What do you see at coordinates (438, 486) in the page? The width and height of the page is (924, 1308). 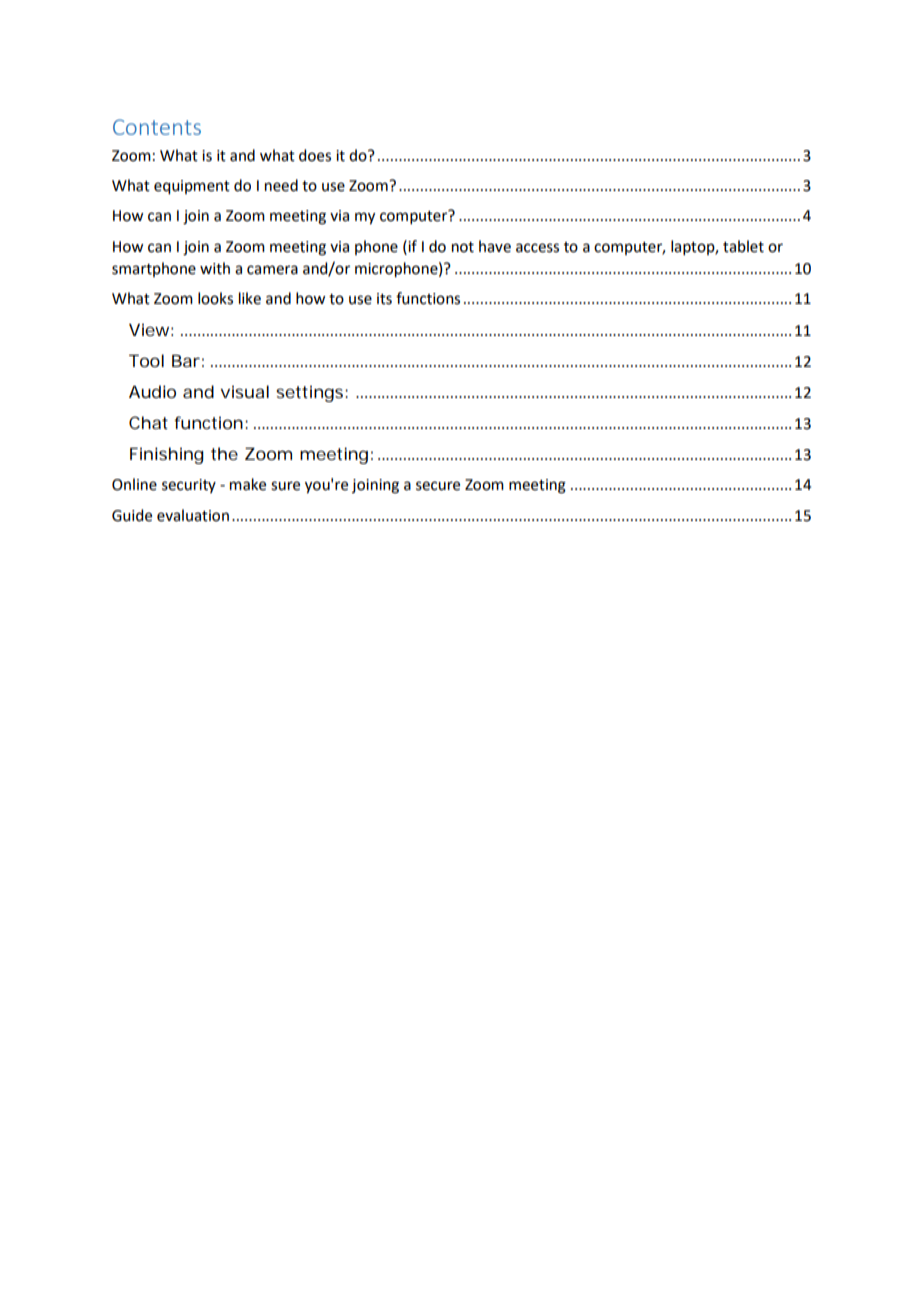 I see `secure` at bounding box center [438, 486].
